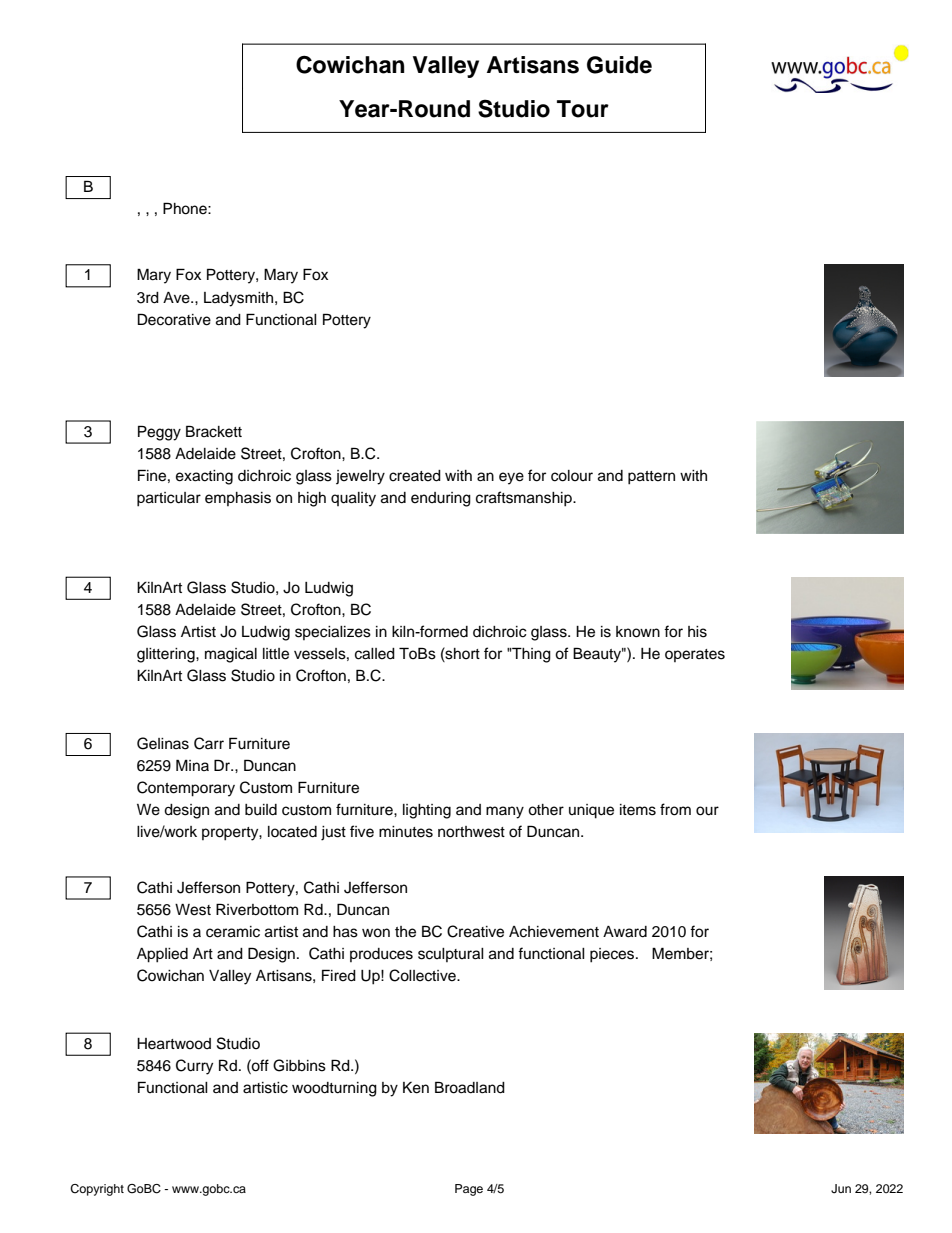 The image size is (952, 1233). I want to click on Contemporary, so click(186, 789).
